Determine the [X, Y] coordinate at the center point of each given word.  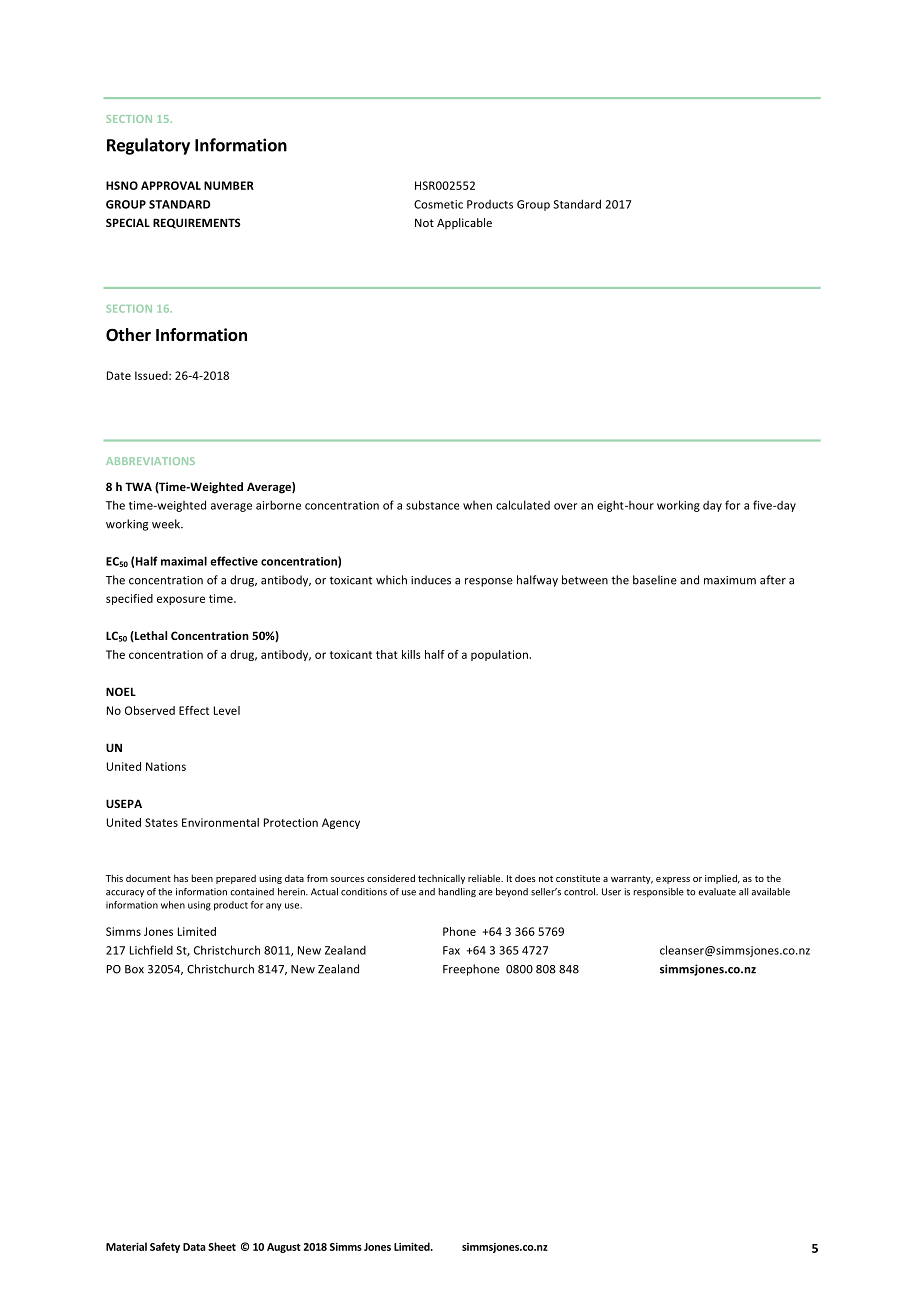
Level [227, 710]
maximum [730, 580]
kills [411, 654]
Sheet [222, 1246]
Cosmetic [438, 204]
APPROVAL [171, 185]
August [284, 1248]
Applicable [464, 223]
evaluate [717, 892]
